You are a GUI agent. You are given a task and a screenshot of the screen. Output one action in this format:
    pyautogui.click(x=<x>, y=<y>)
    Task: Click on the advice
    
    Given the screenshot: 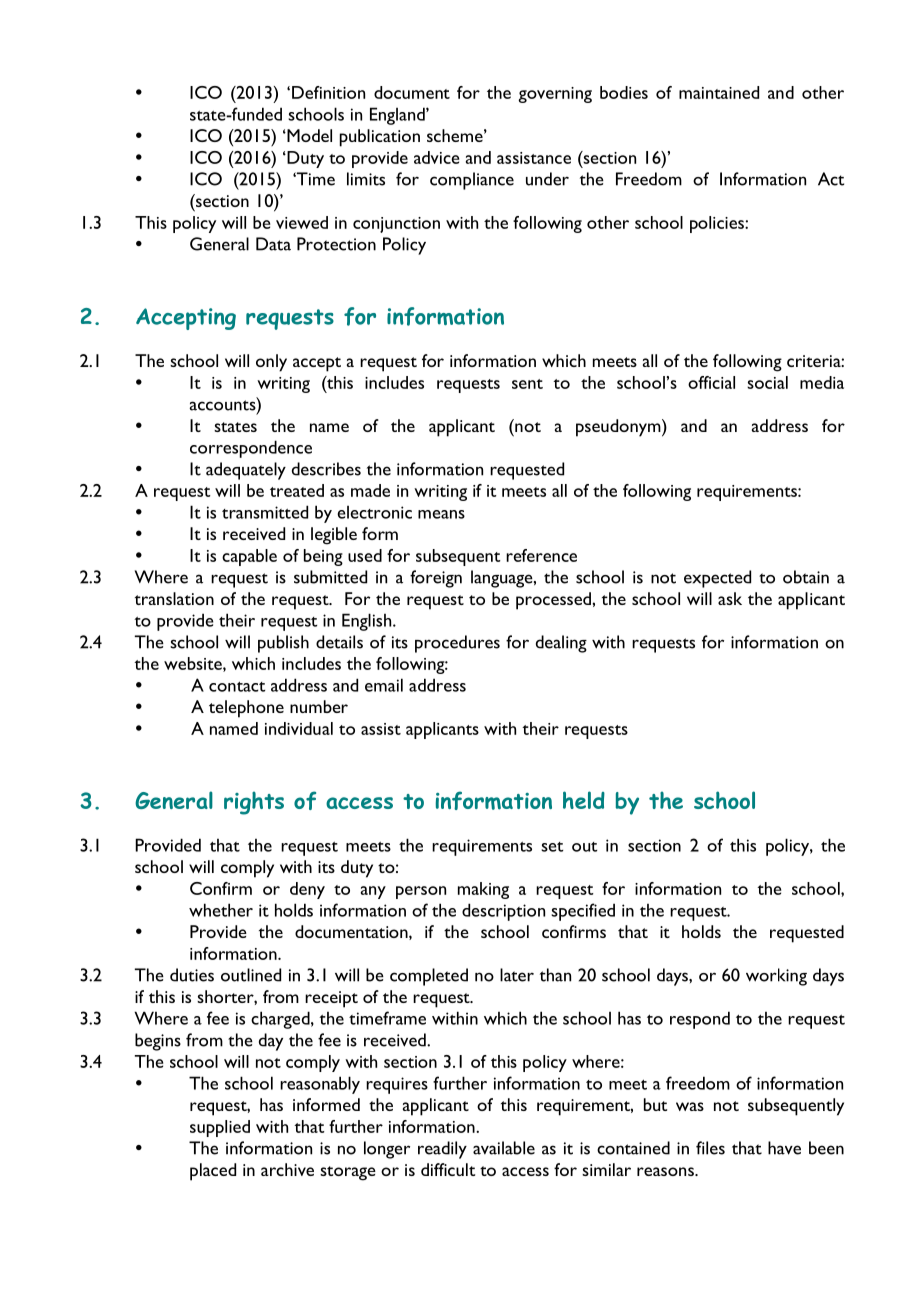 What is the action you would take?
    pyautogui.click(x=436, y=157)
